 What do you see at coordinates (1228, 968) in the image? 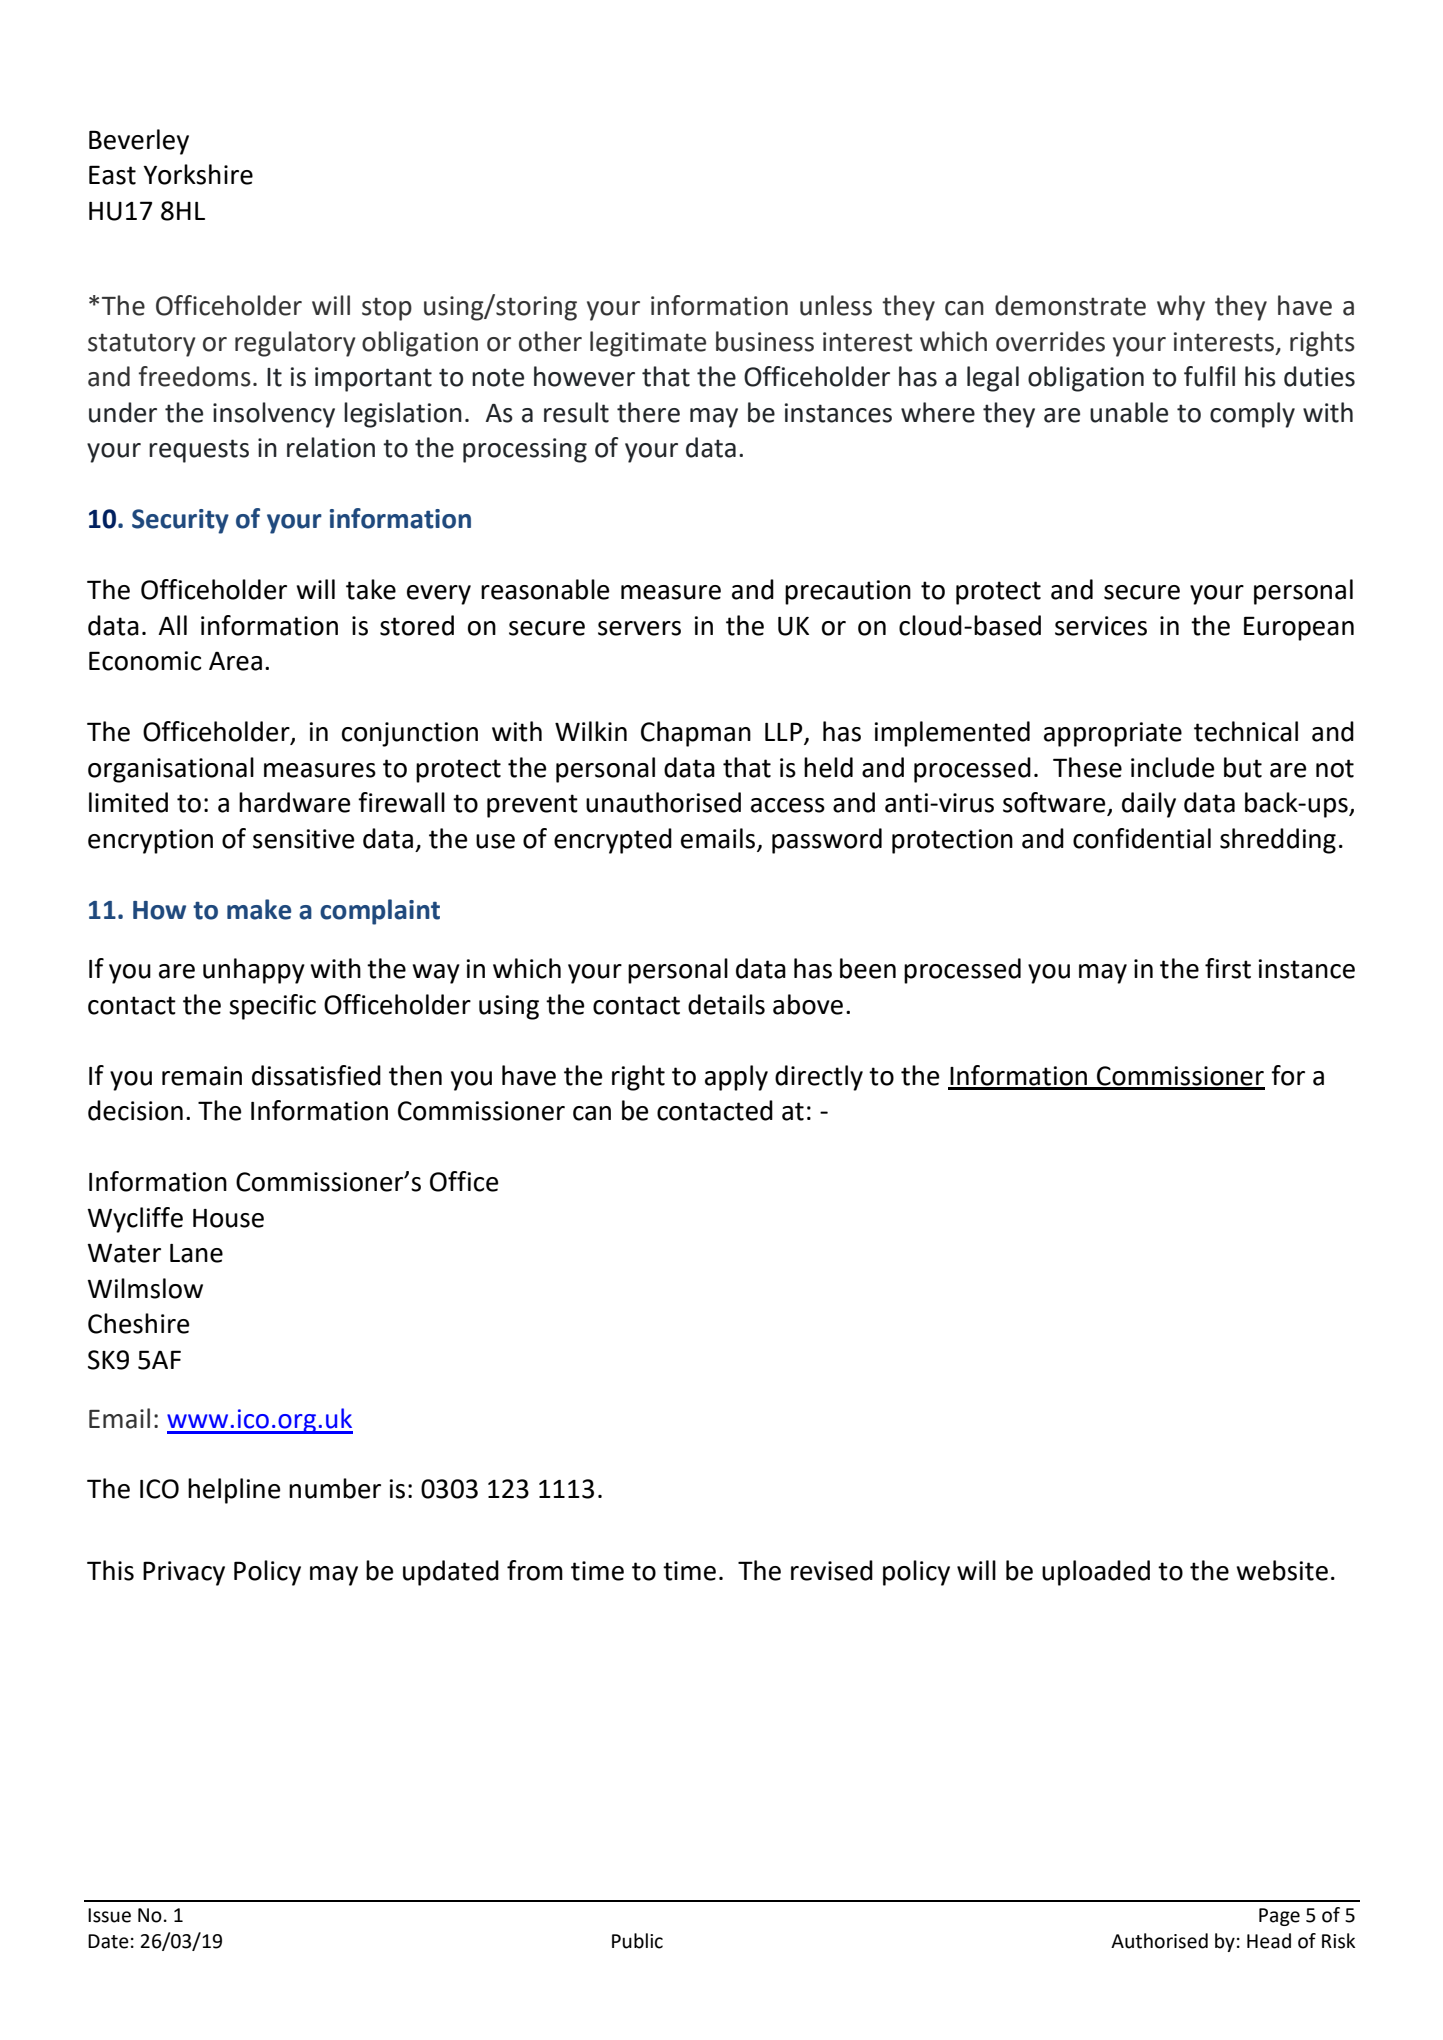
I see `first` at bounding box center [1228, 968].
